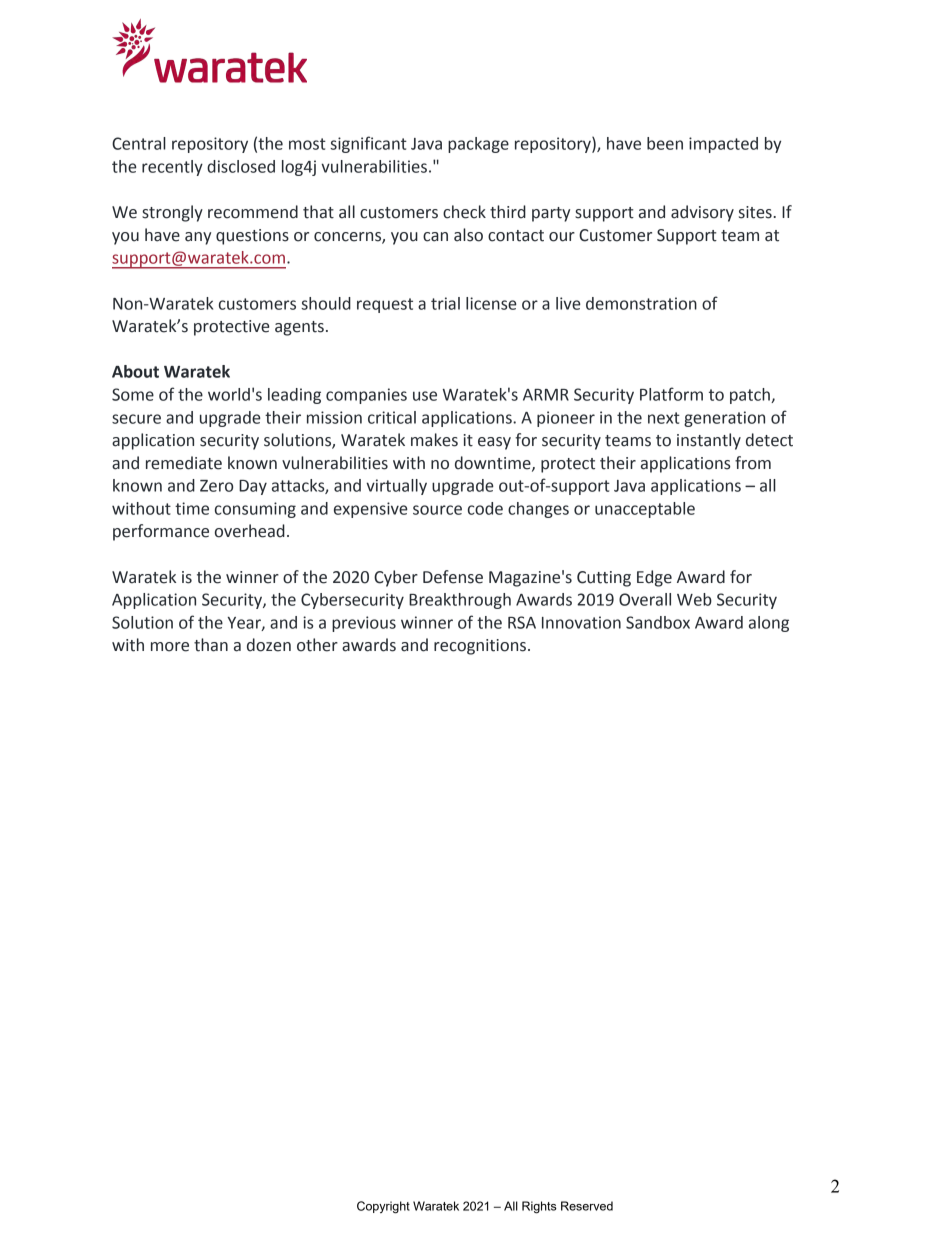 This document has height=1233, width=952. I want to click on remediate, so click(184, 463).
